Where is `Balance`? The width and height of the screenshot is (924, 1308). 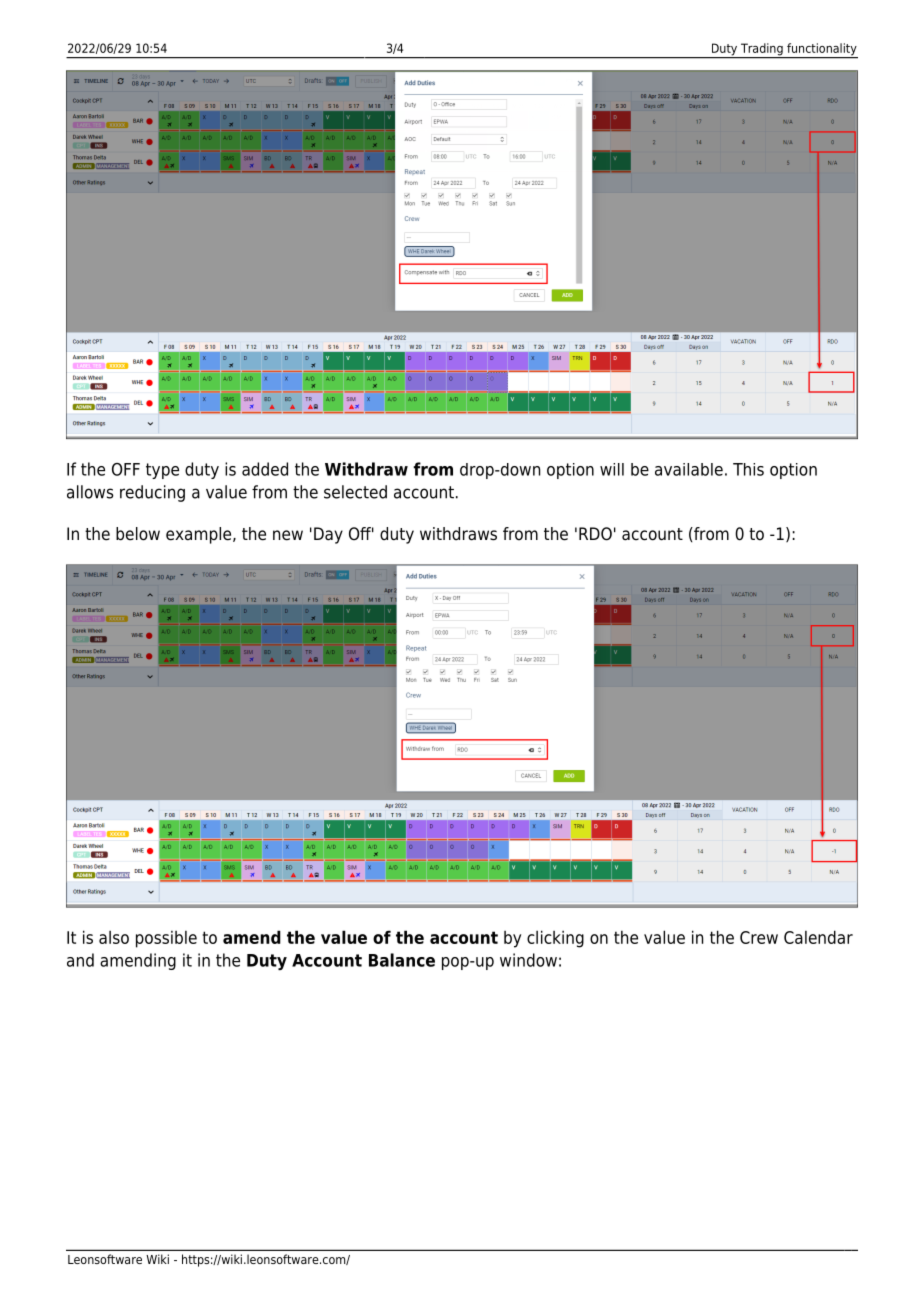
Balance is located at coordinates (402, 960).
